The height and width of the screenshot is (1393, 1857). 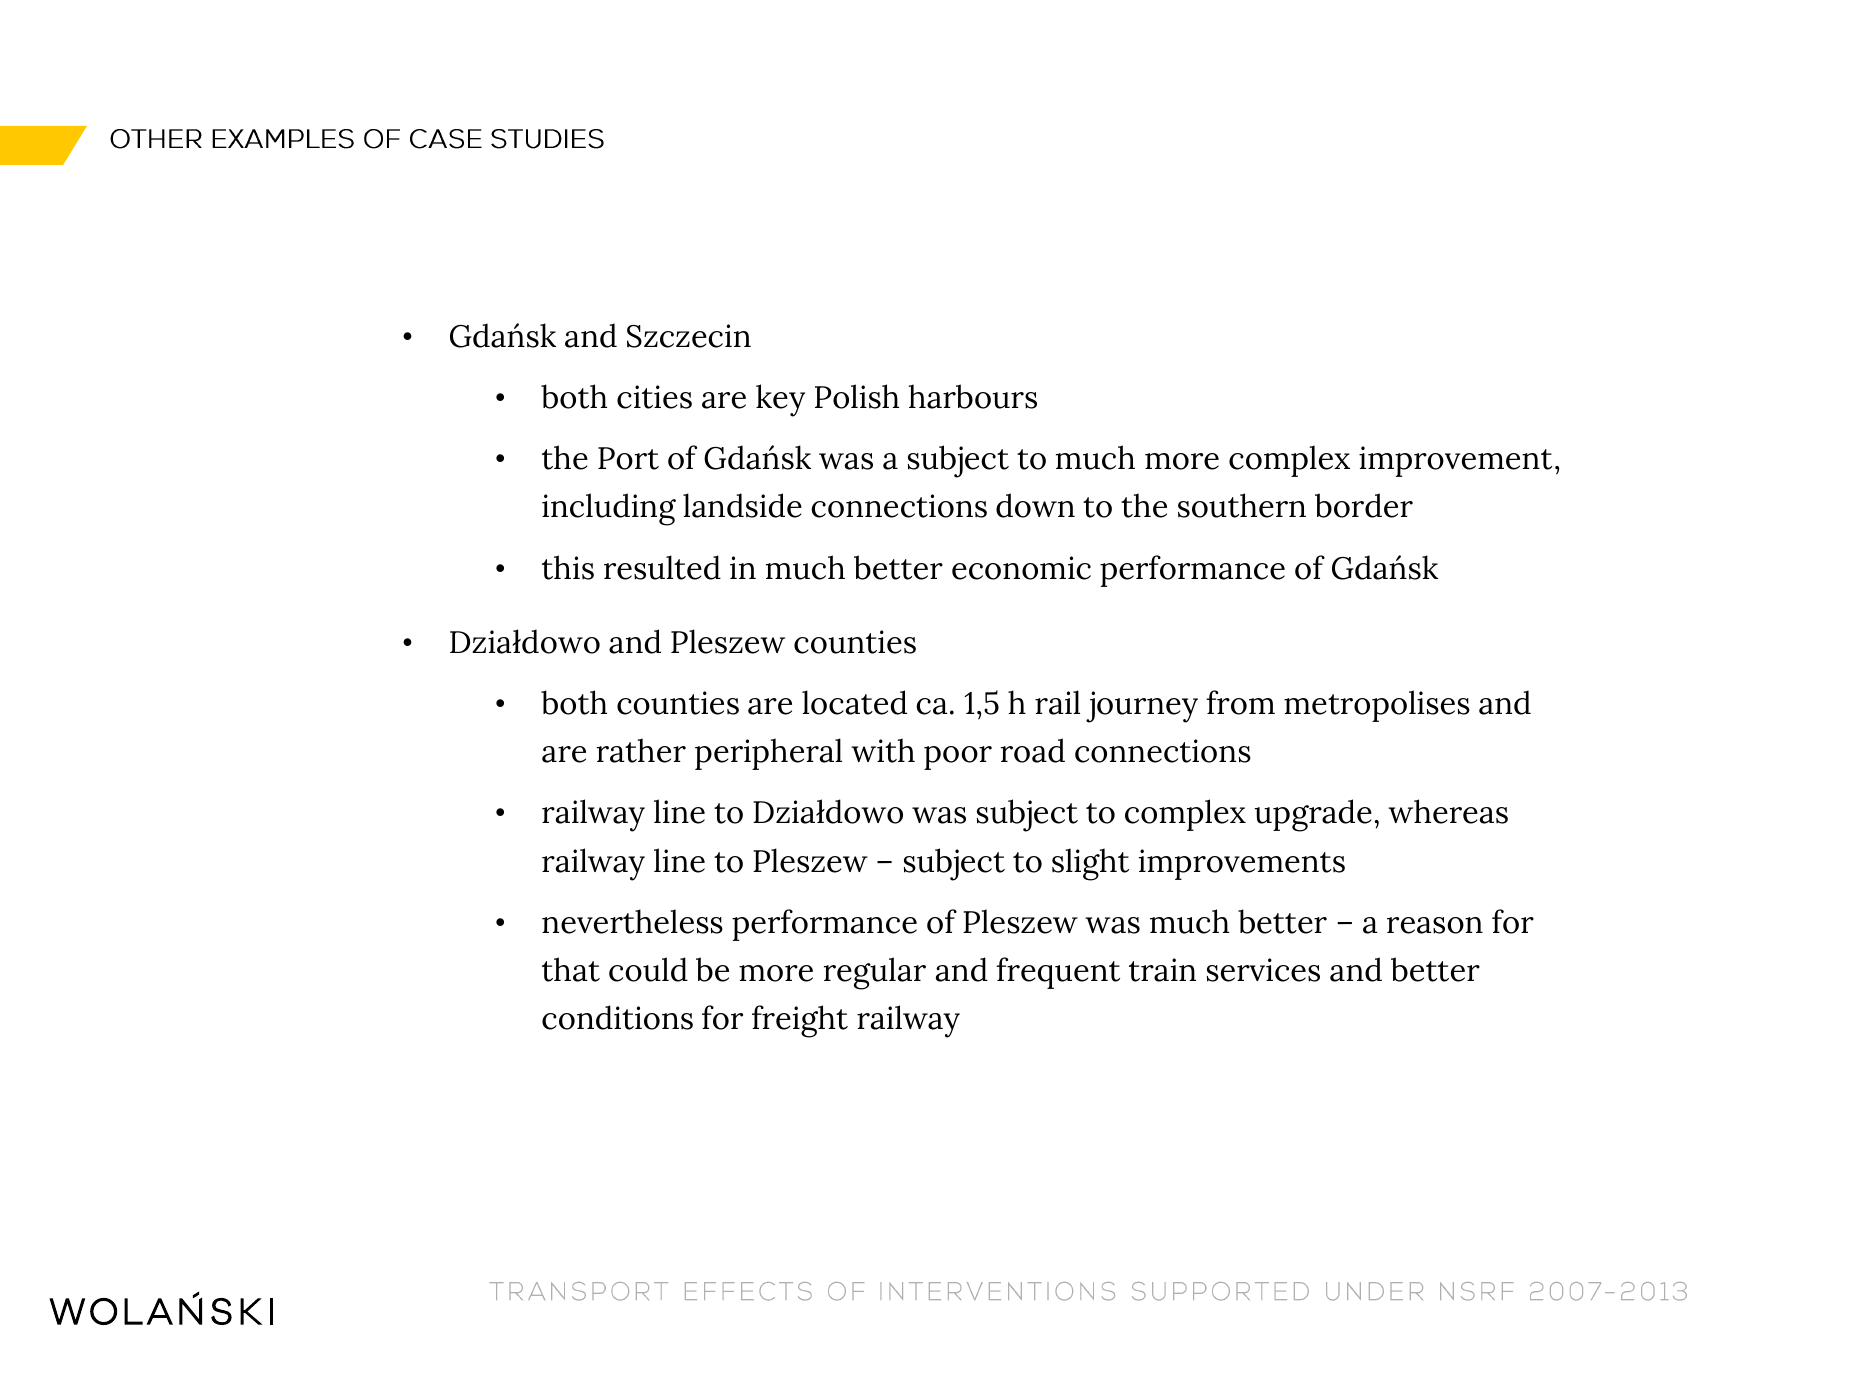 I want to click on conditions, so click(x=617, y=1017).
